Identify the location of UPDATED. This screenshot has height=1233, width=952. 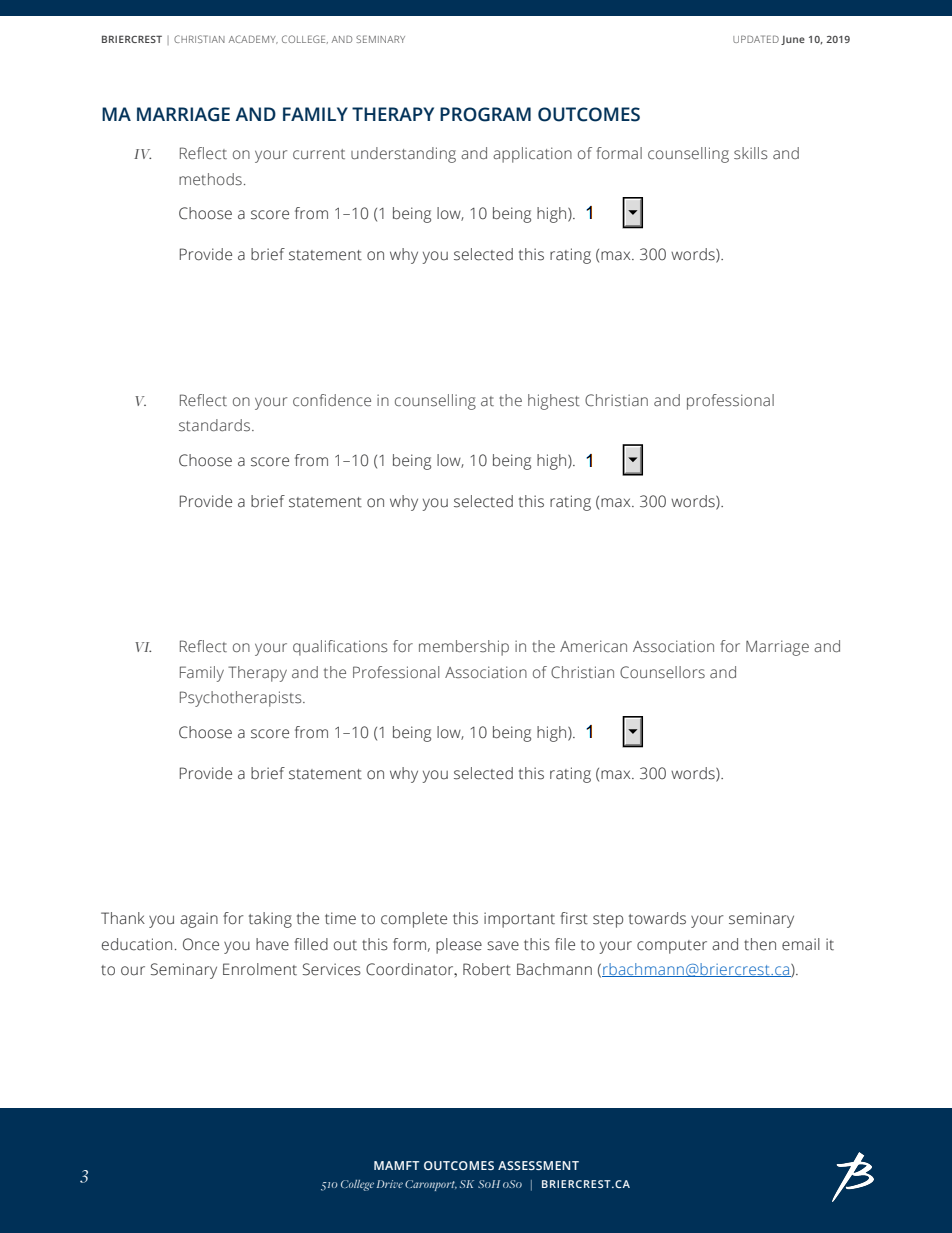
(756, 39).
